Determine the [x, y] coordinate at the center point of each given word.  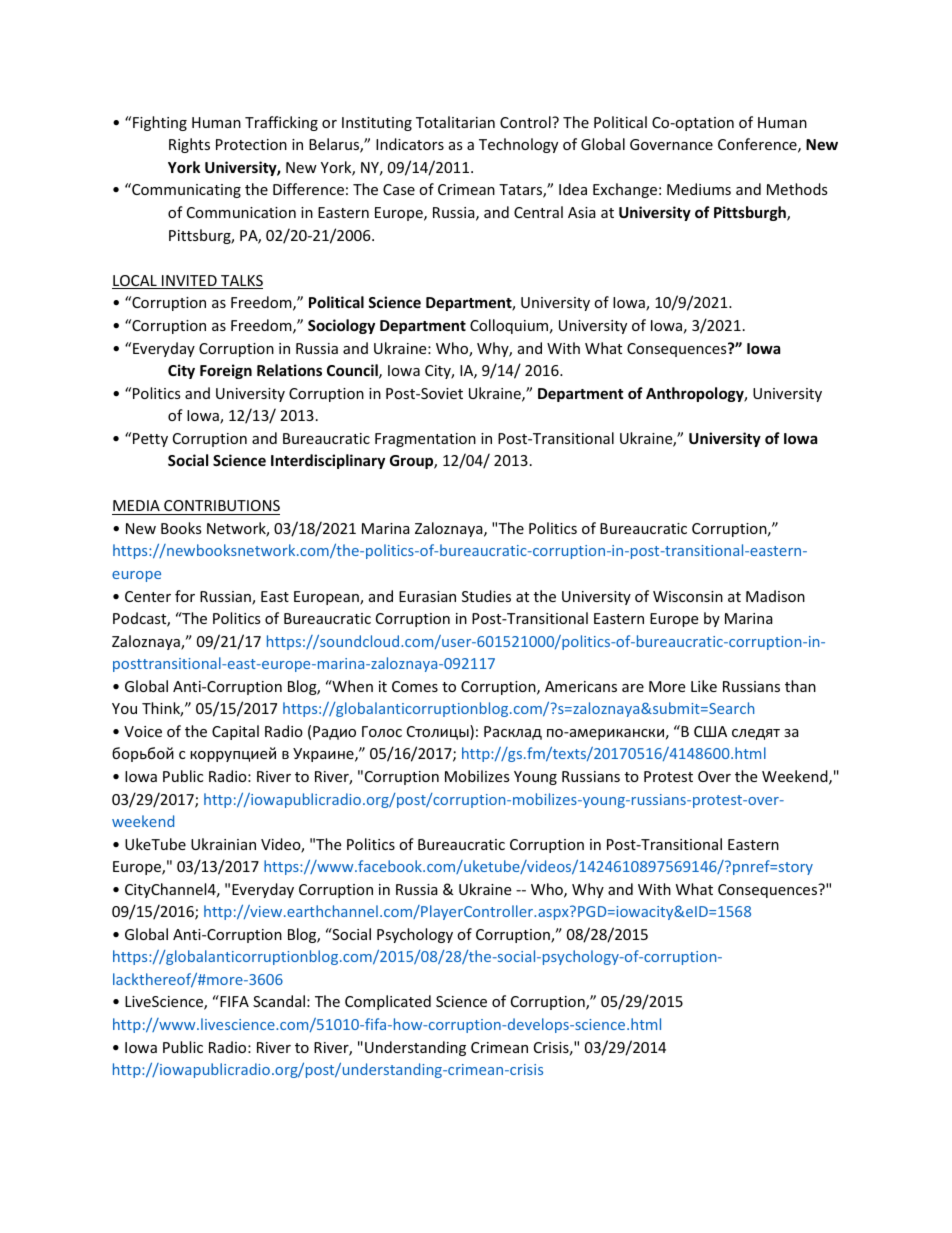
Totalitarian [455, 122]
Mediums [699, 189]
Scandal [279, 1001]
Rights [189, 145]
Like [704, 686]
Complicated [388, 1002]
